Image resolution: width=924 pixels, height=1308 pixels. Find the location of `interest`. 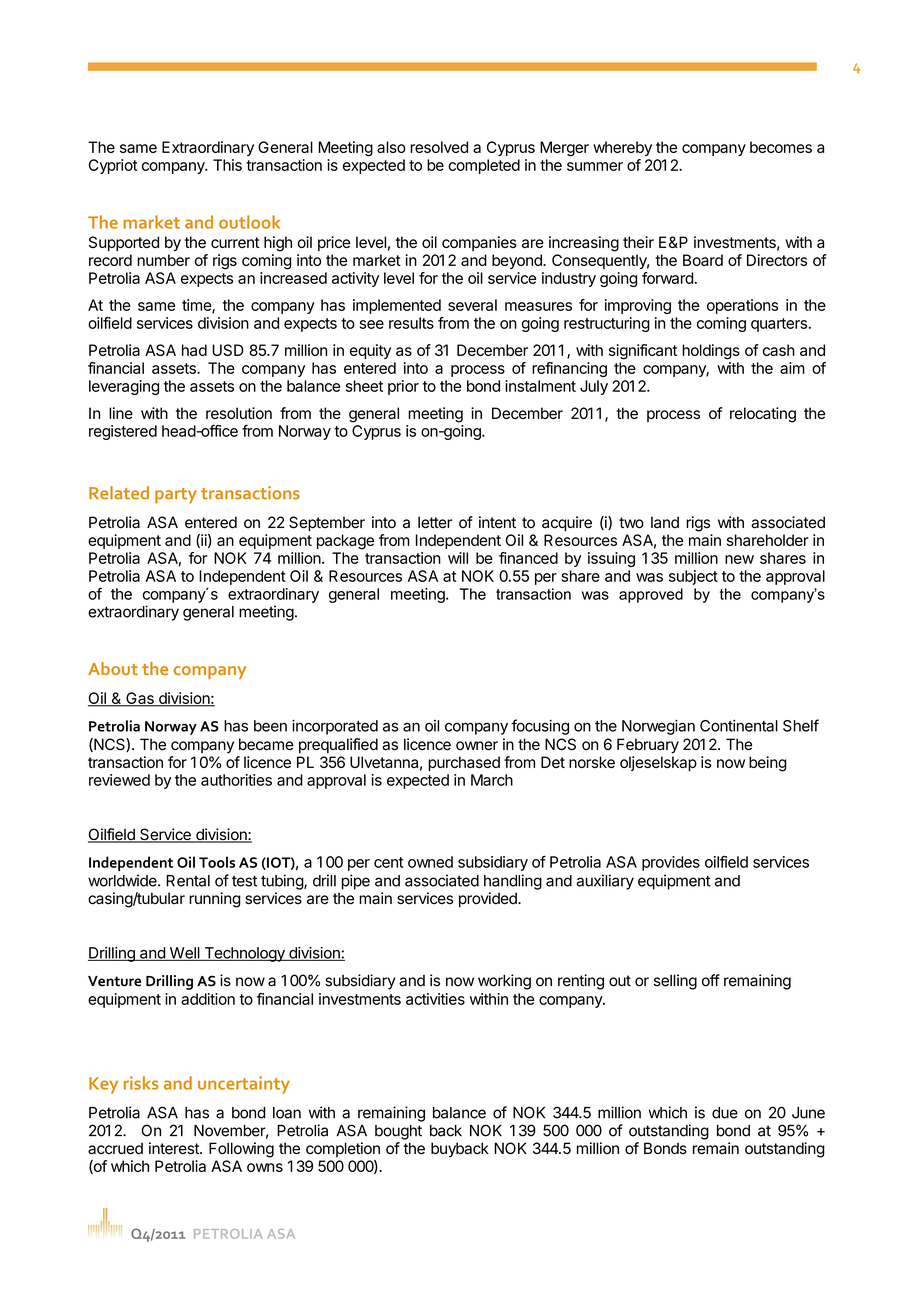

interest is located at coordinates (175, 1148).
